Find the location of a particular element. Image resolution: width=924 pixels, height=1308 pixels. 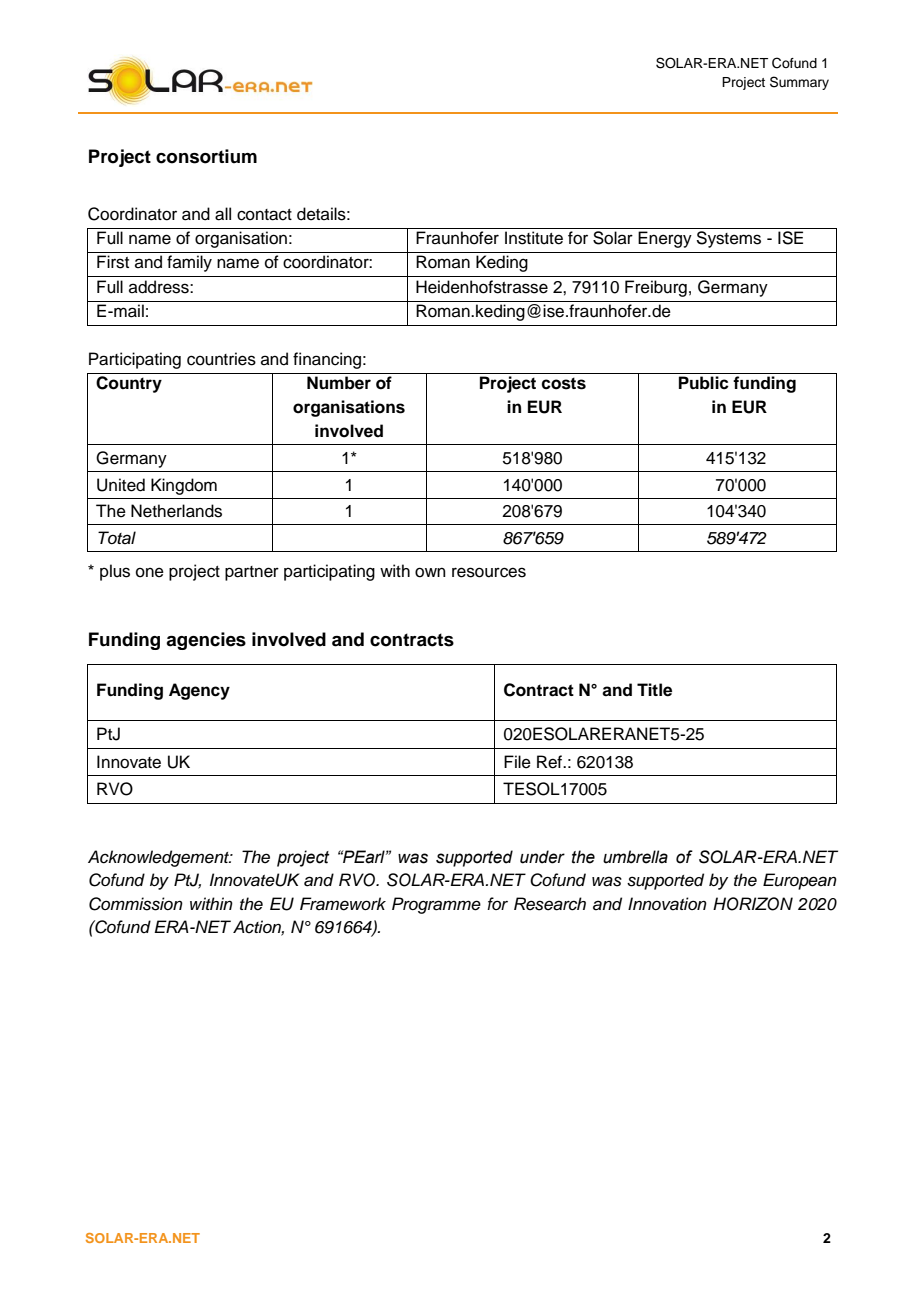

Ref is located at coordinates (551, 762).
